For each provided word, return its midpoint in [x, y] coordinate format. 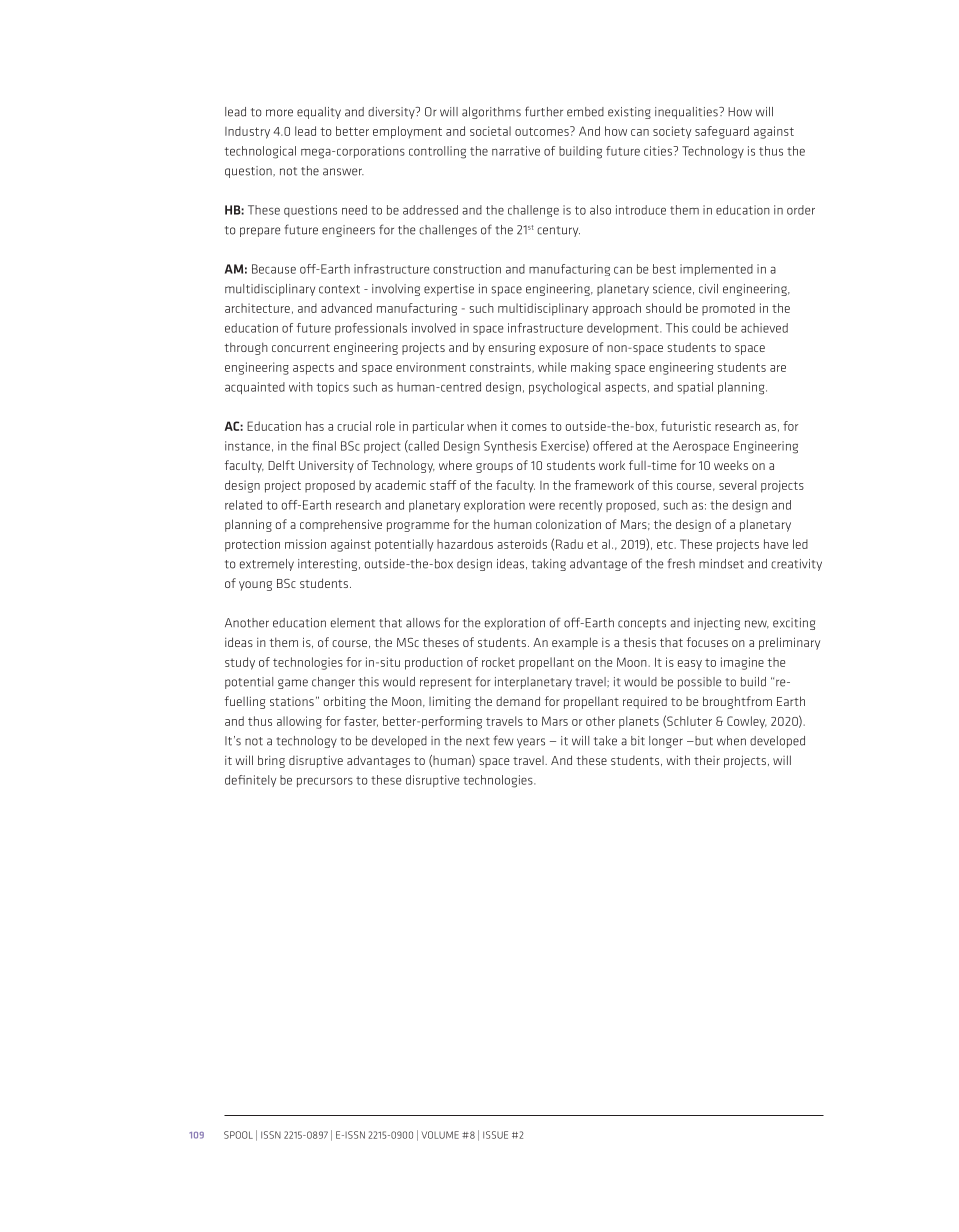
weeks [731, 465]
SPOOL [238, 1135]
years [531, 743]
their [707, 760]
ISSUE [495, 1135]
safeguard [722, 132]
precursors [325, 782]
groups [494, 468]
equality [319, 113]
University [326, 467]
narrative [516, 151]
